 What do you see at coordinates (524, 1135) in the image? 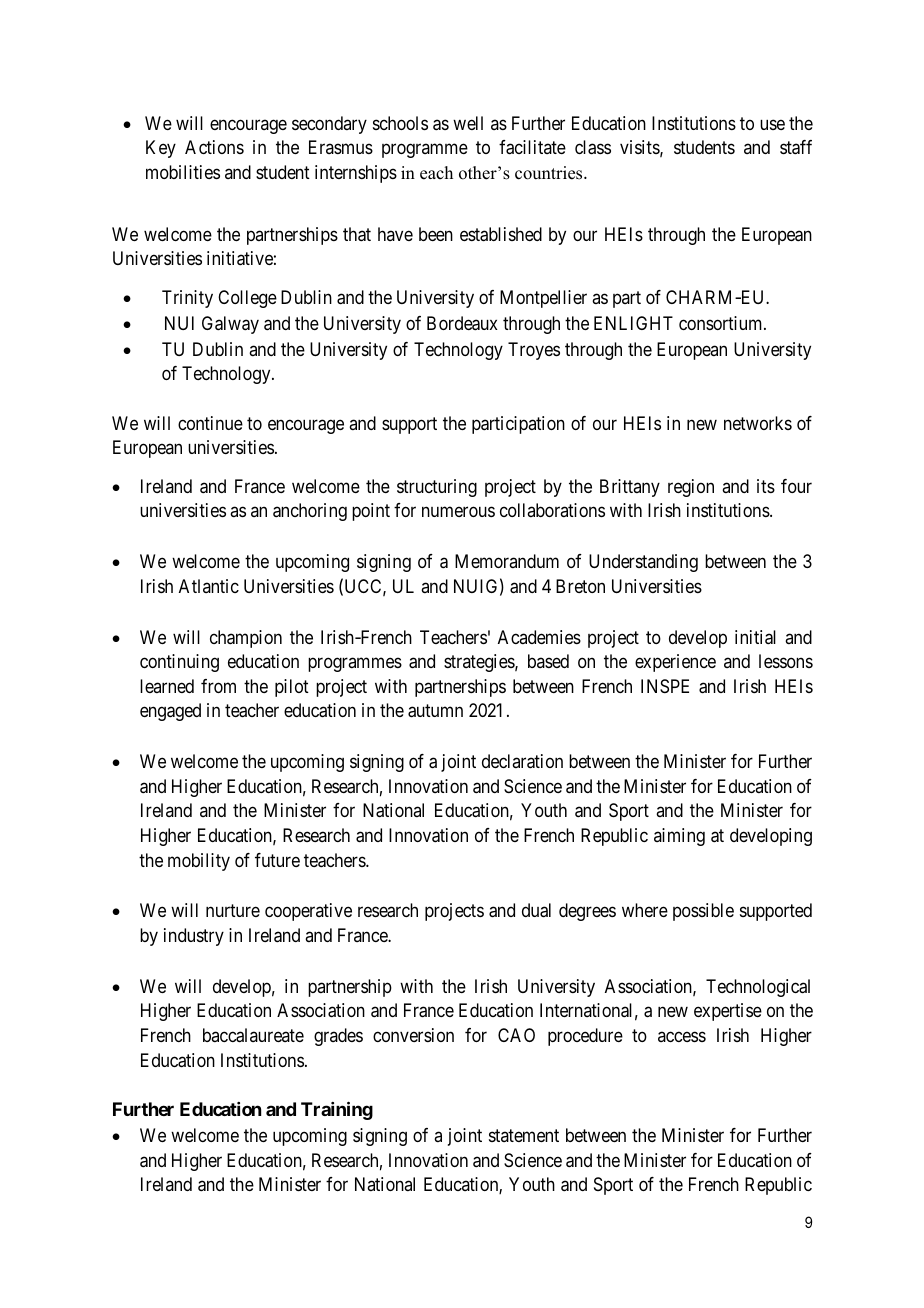
I see `statement` at bounding box center [524, 1135].
